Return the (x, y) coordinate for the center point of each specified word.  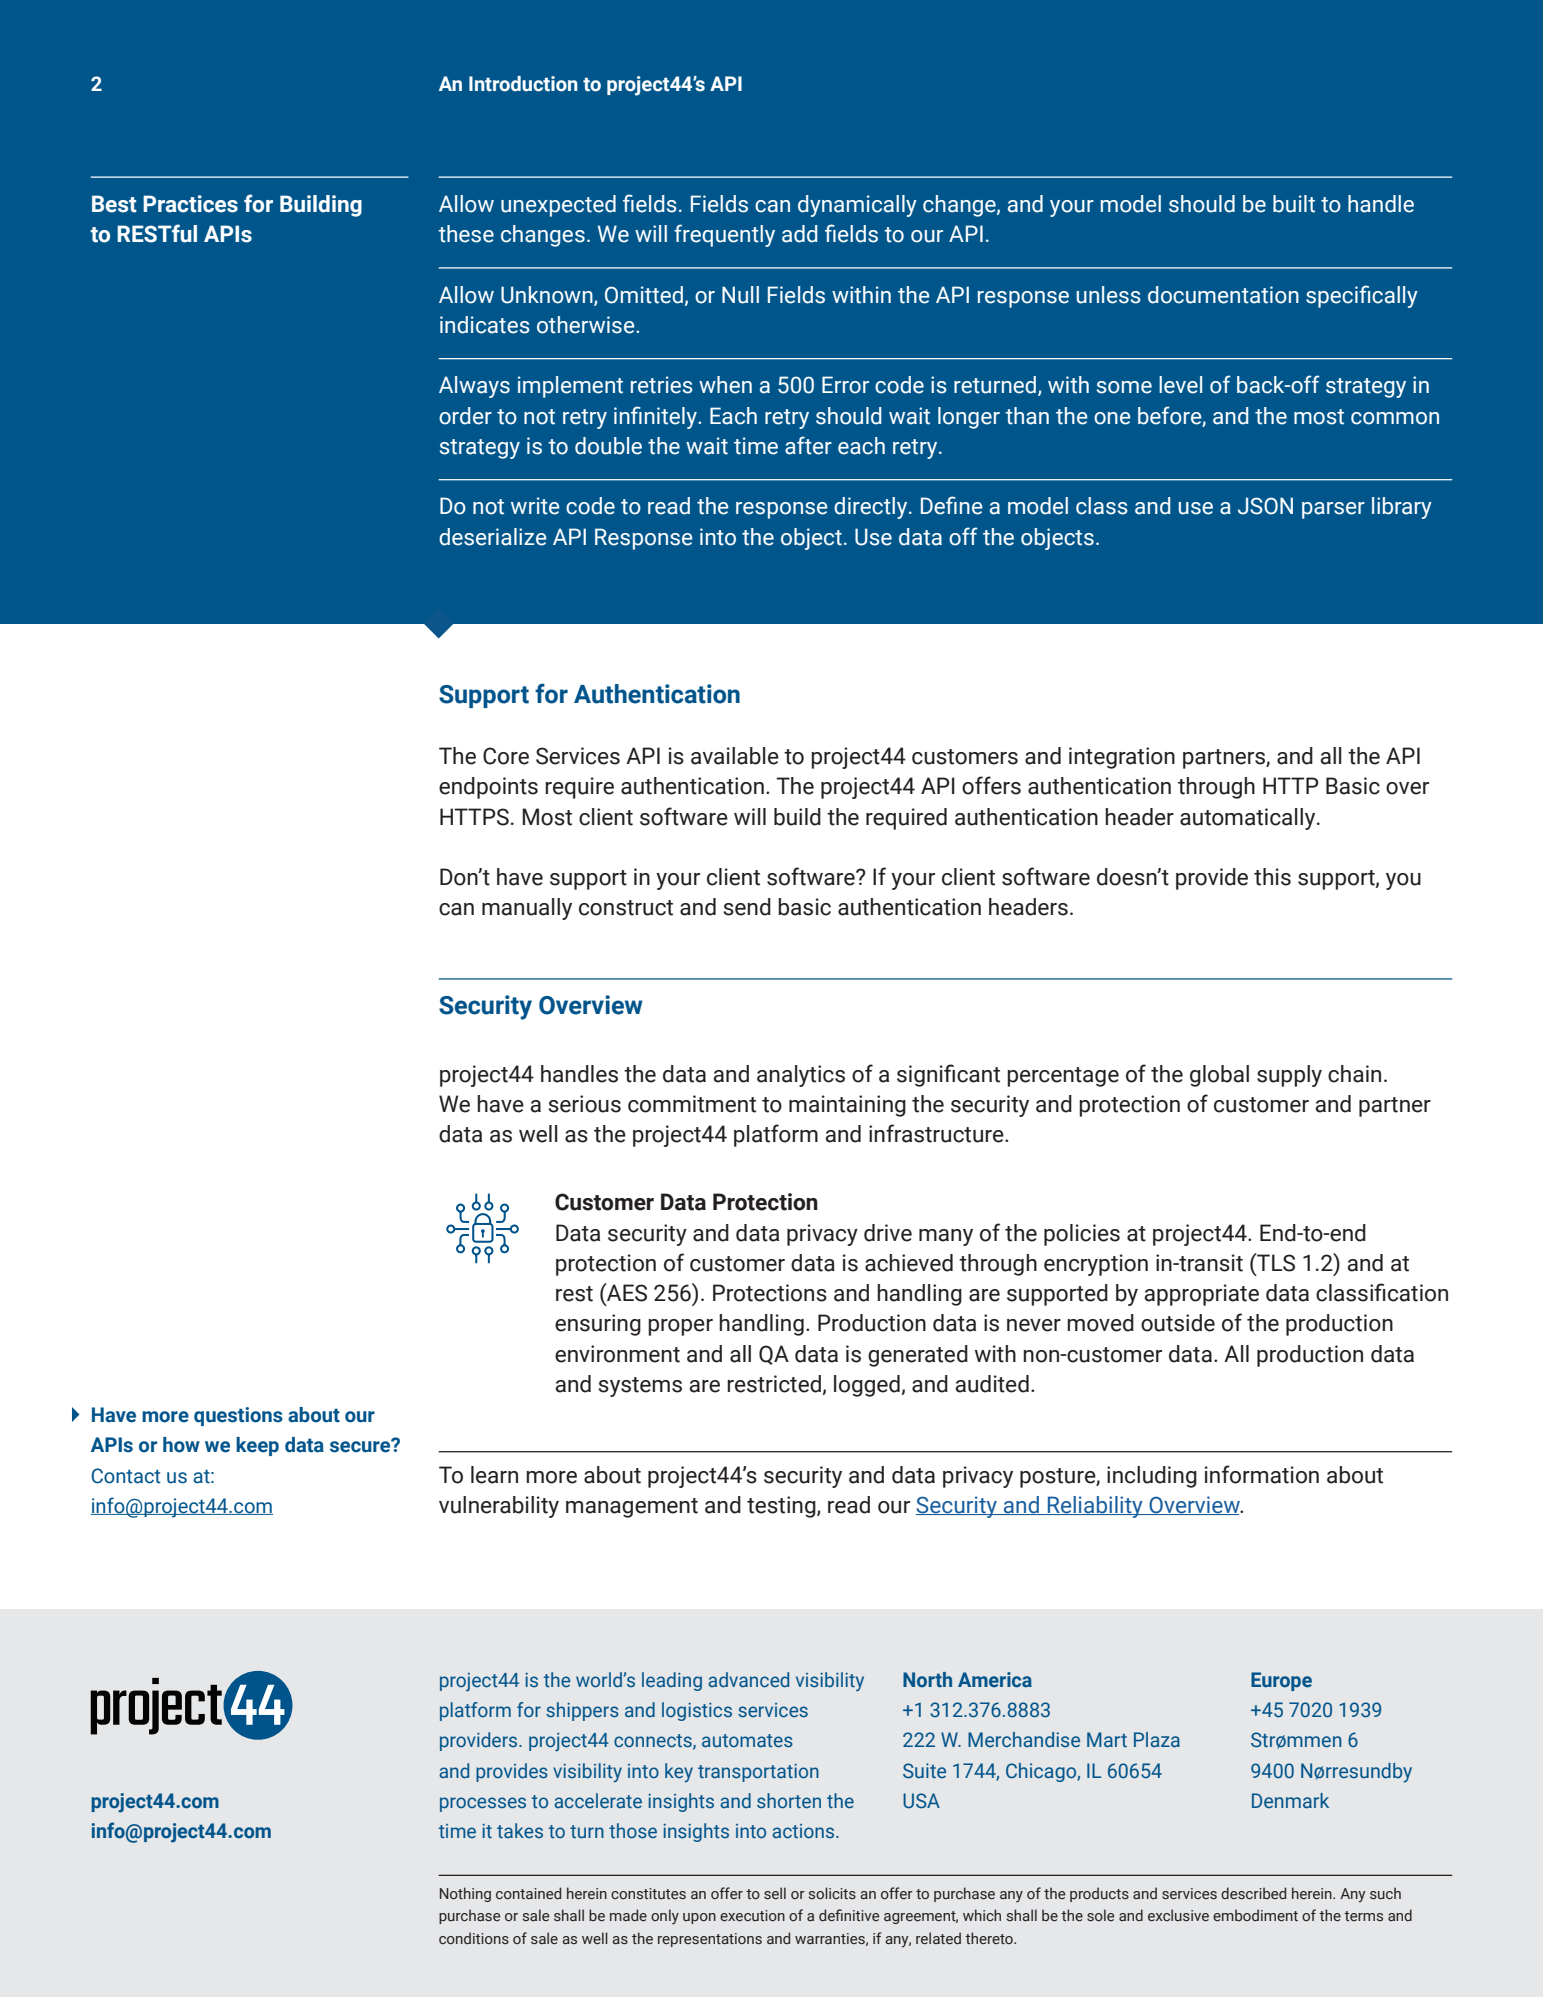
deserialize (493, 537)
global (1219, 1076)
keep (257, 1446)
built (1294, 204)
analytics (801, 1076)
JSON (1265, 506)
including (1152, 1477)
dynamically (857, 206)
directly (872, 508)
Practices (190, 204)
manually (527, 909)
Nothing (465, 1894)
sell (775, 1893)
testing (782, 1507)
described (1253, 1893)
